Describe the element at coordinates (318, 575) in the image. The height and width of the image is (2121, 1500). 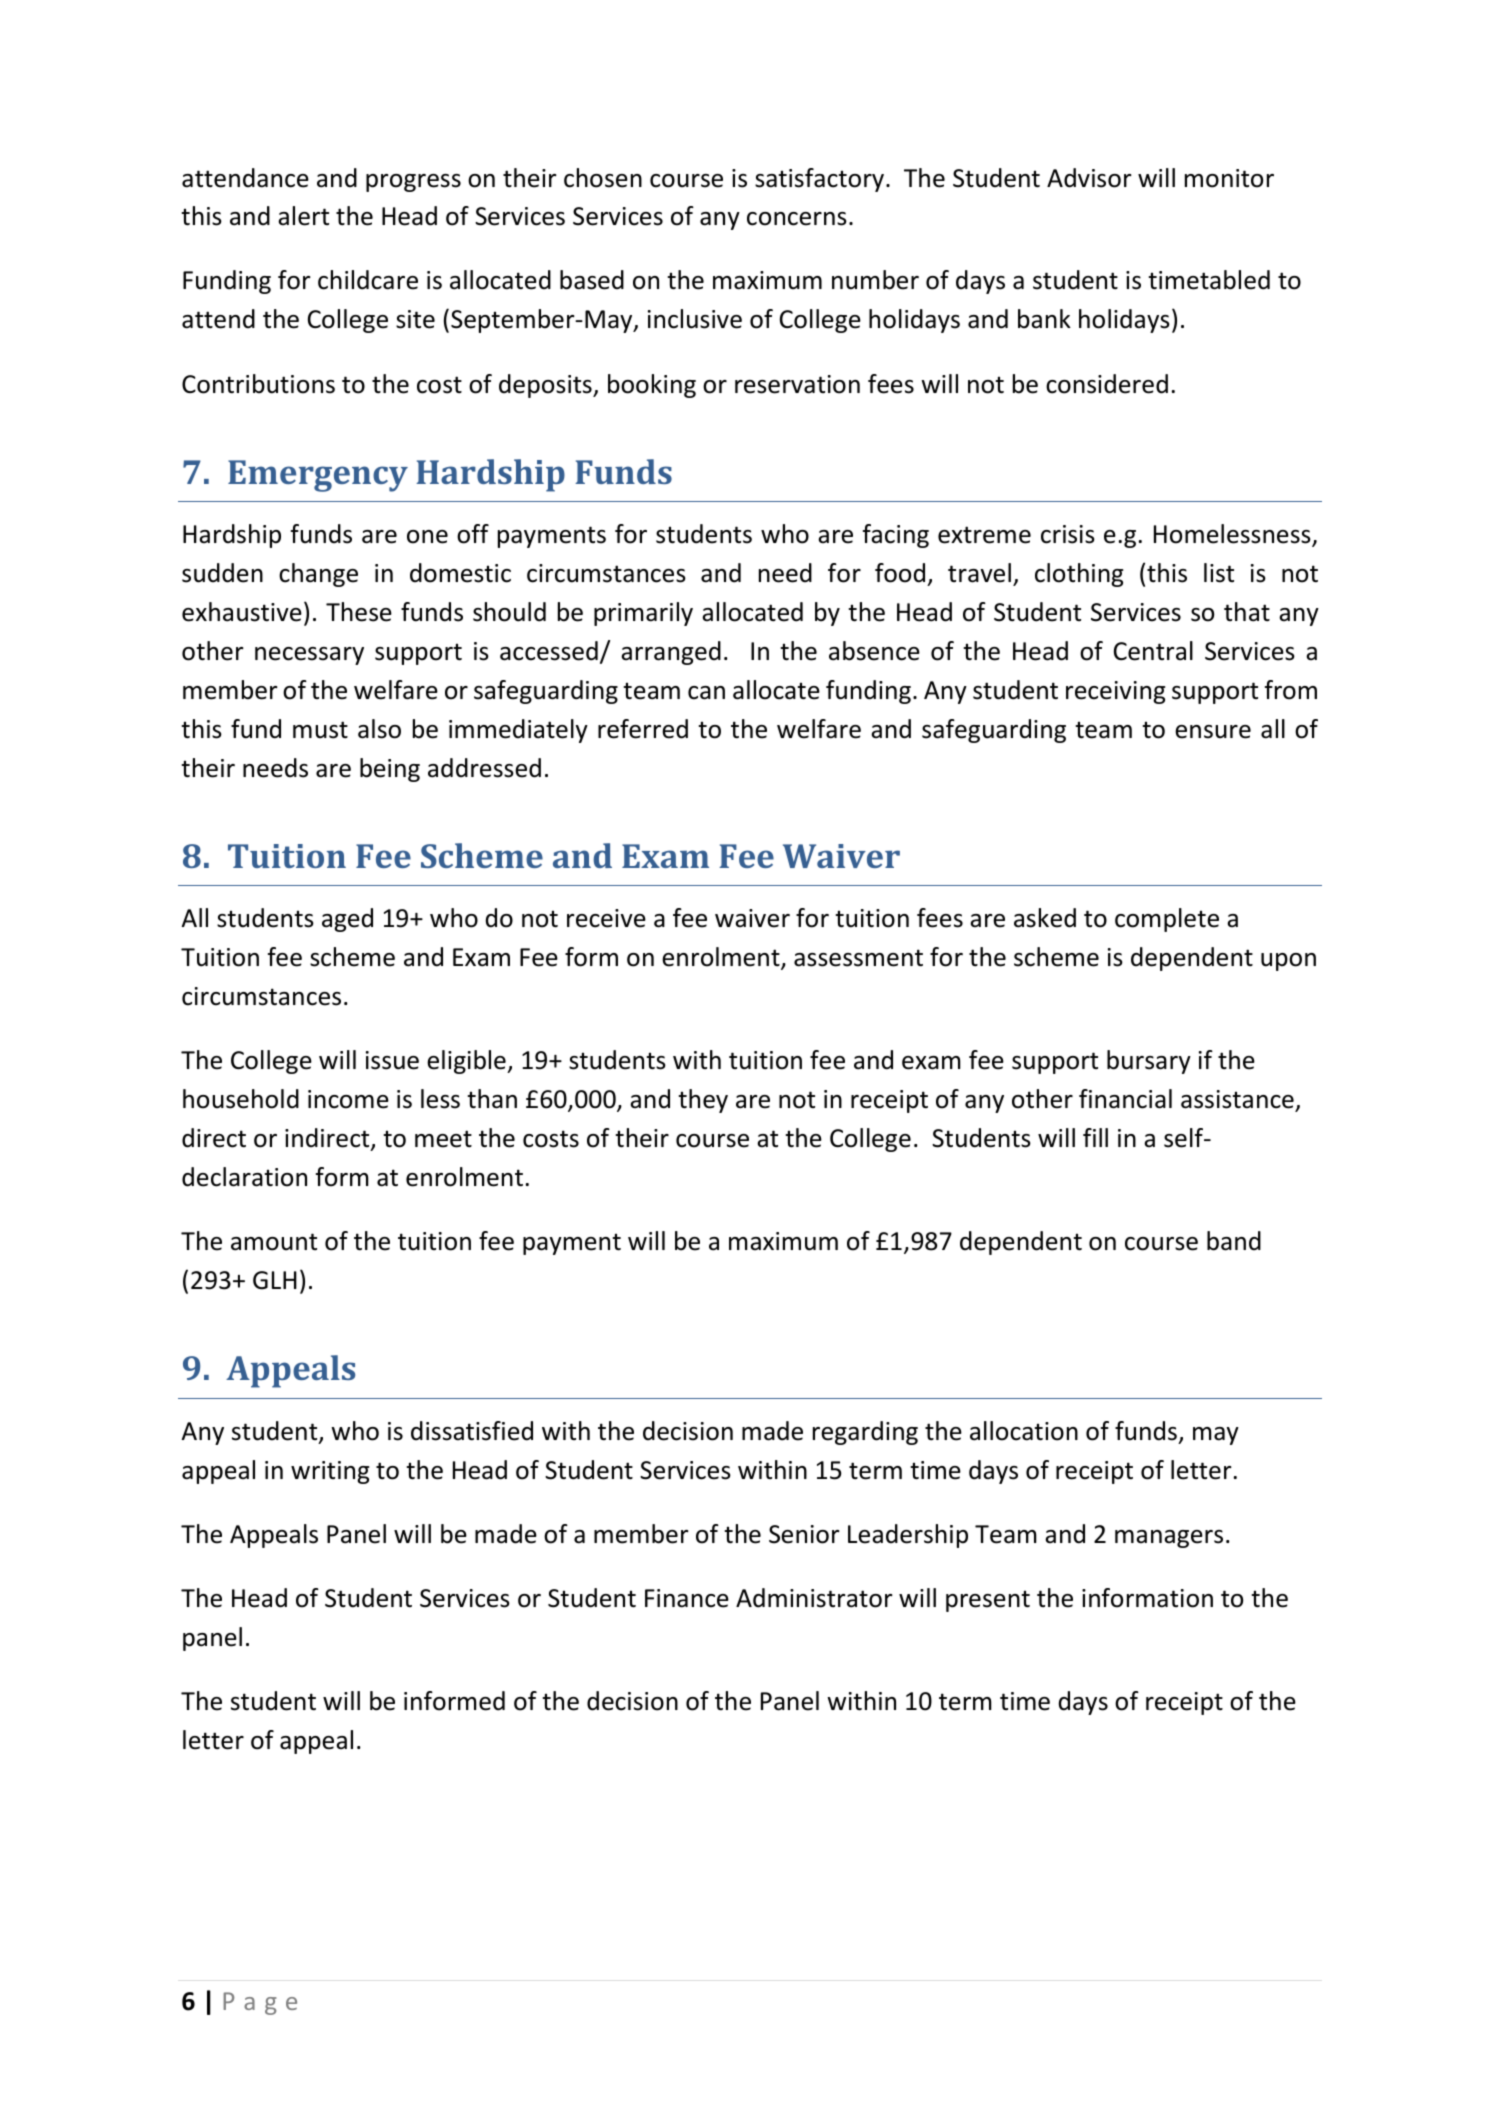
I see `change` at that location.
